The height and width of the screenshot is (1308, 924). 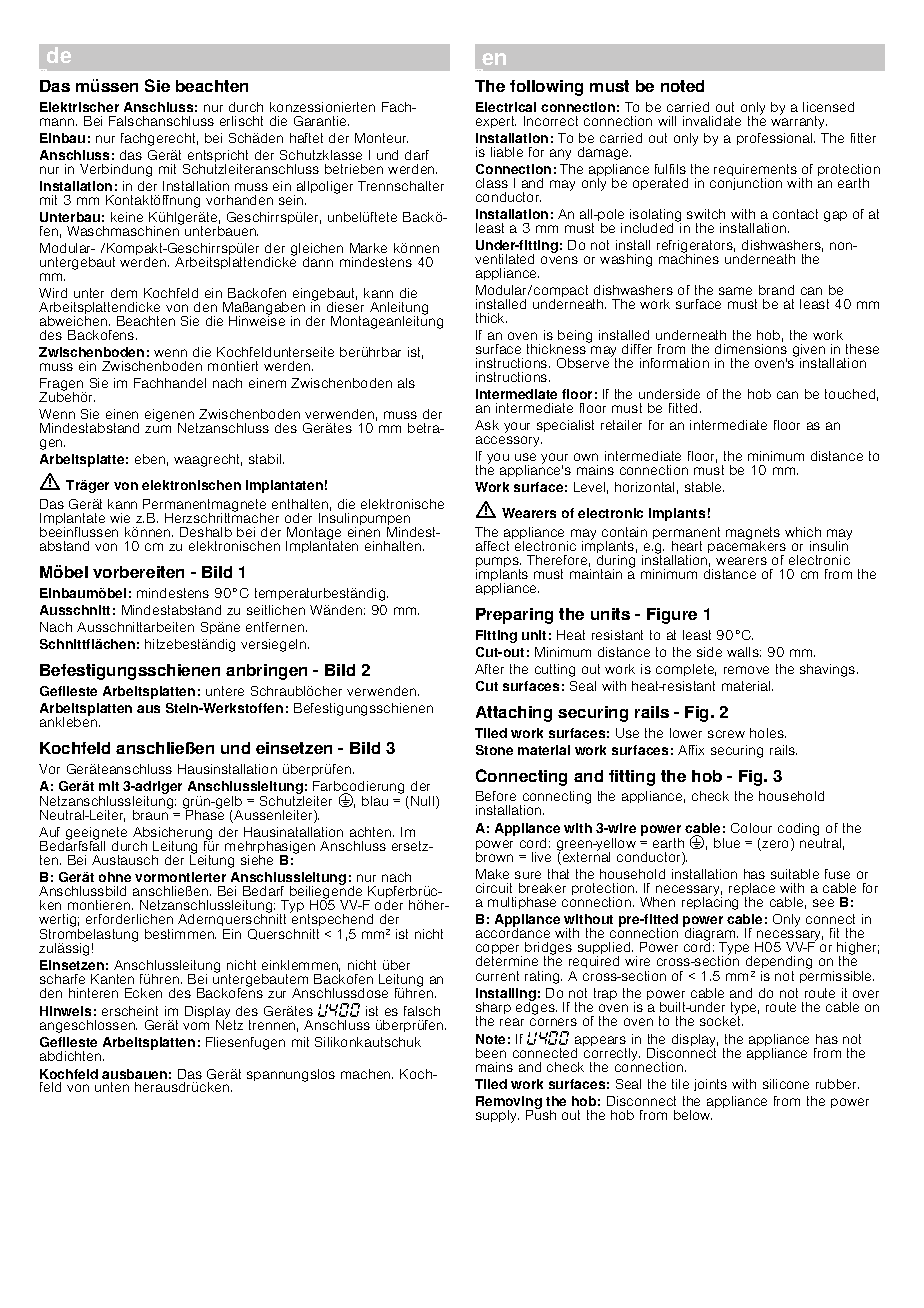 What do you see at coordinates (196, 1026) in the screenshot?
I see `vom` at bounding box center [196, 1026].
